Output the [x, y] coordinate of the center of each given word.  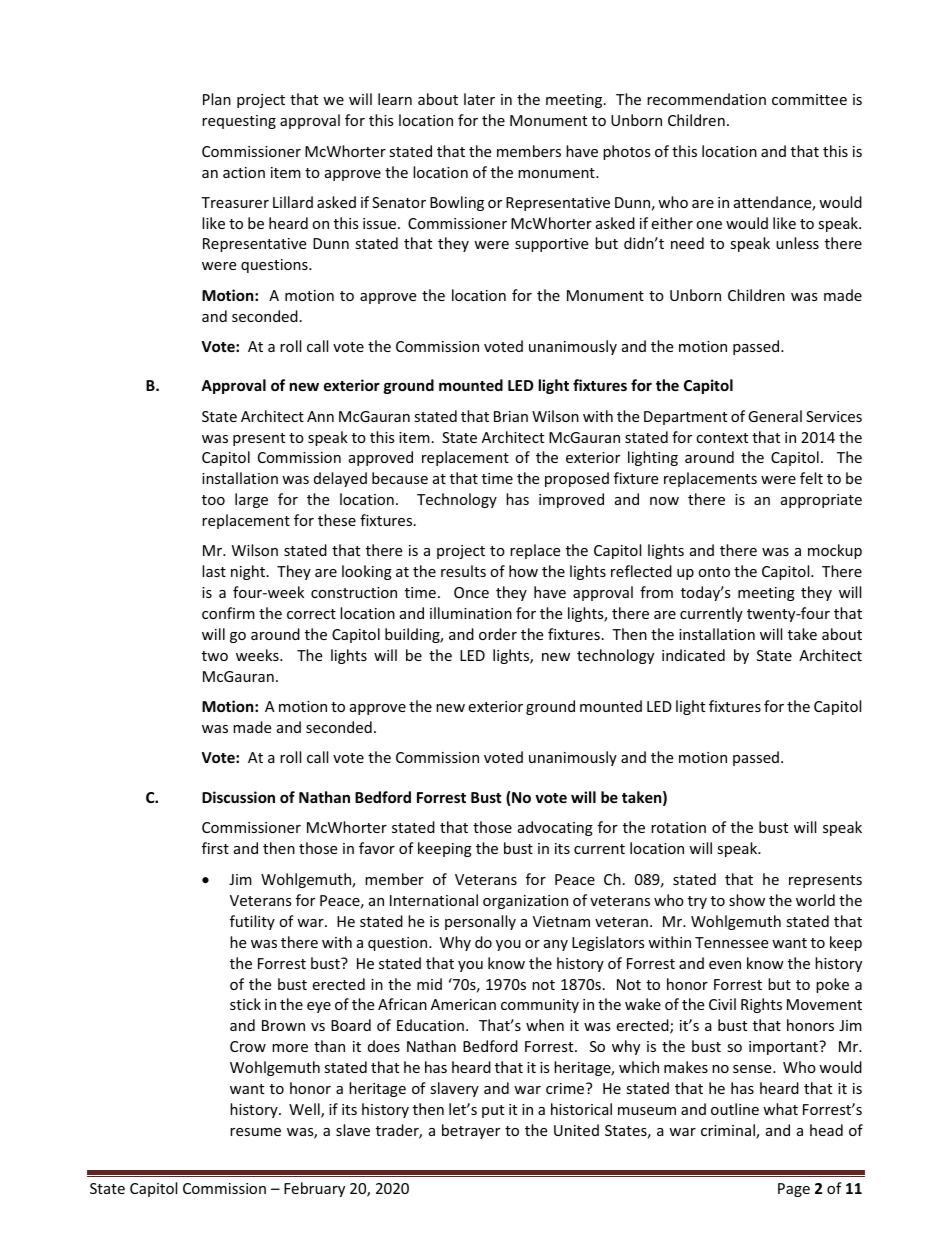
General [775, 416]
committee [809, 99]
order [498, 634]
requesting [239, 122]
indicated [693, 655]
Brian [511, 416]
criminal [729, 1131]
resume [255, 1132]
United [576, 1130]
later [479, 99]
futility [252, 922]
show [747, 900]
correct [311, 614]
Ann [320, 416]
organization [525, 902]
